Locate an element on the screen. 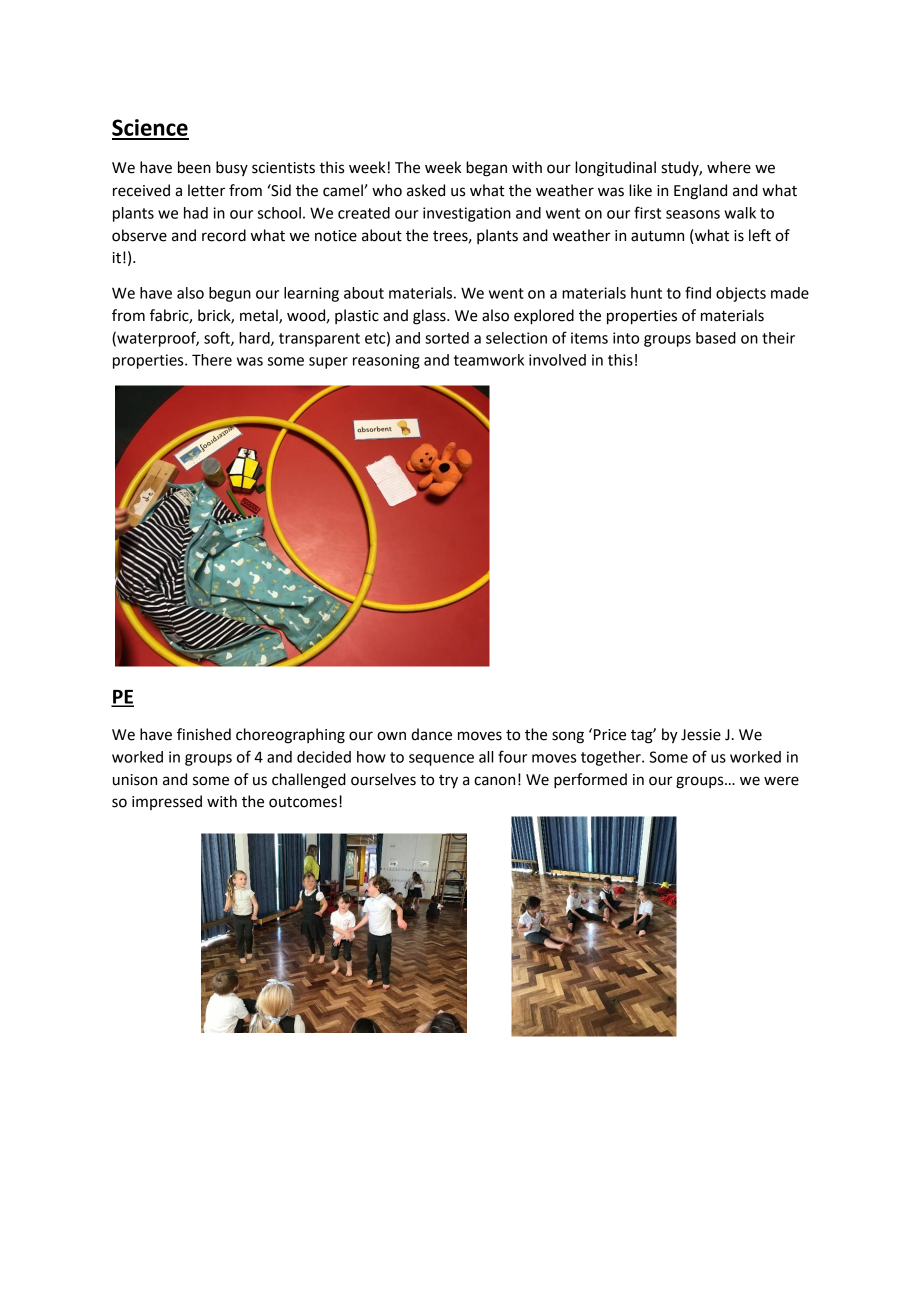 This screenshot has height=1308, width=924. England is located at coordinates (700, 192).
